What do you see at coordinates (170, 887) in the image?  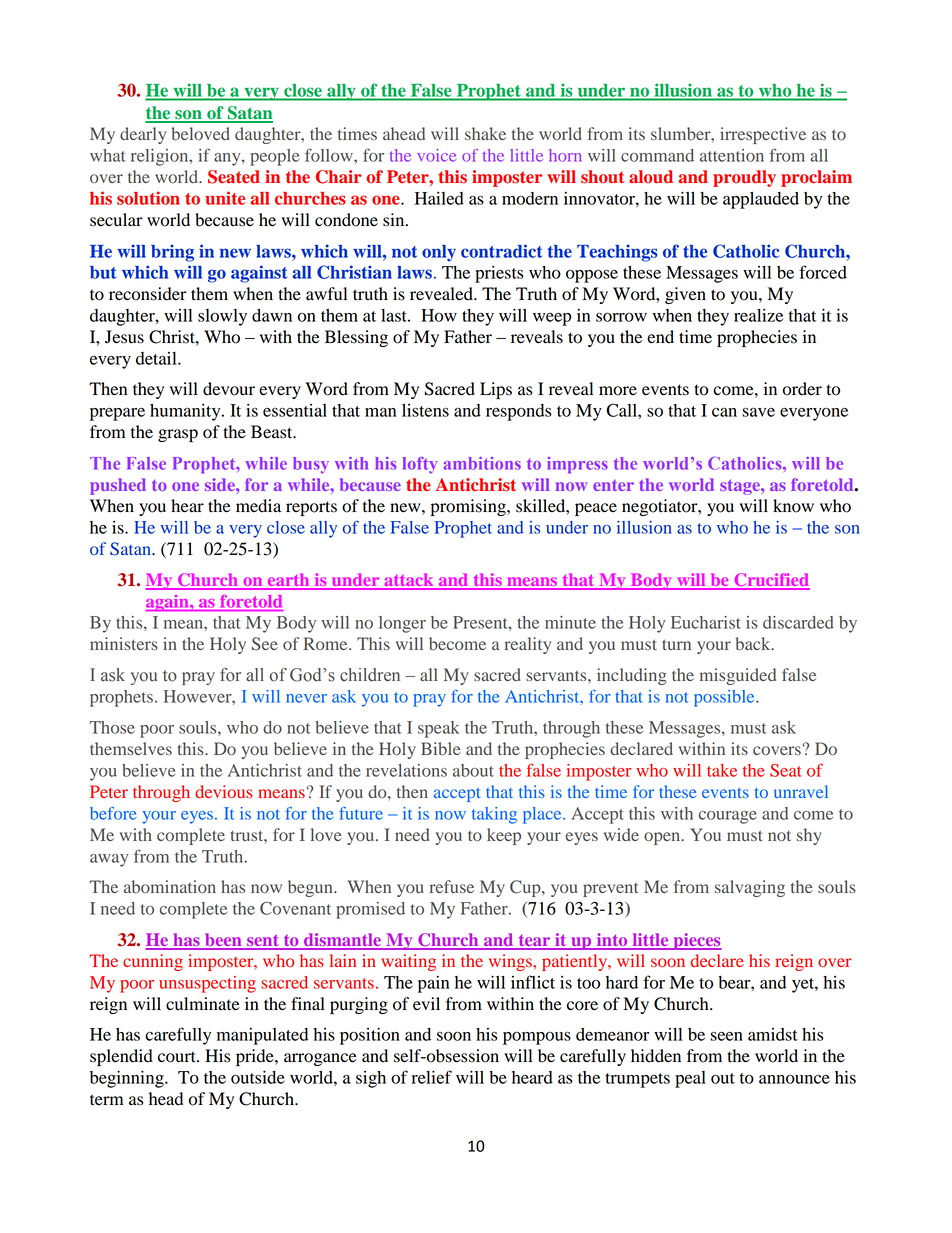 I see `abomination` at bounding box center [170, 887].
